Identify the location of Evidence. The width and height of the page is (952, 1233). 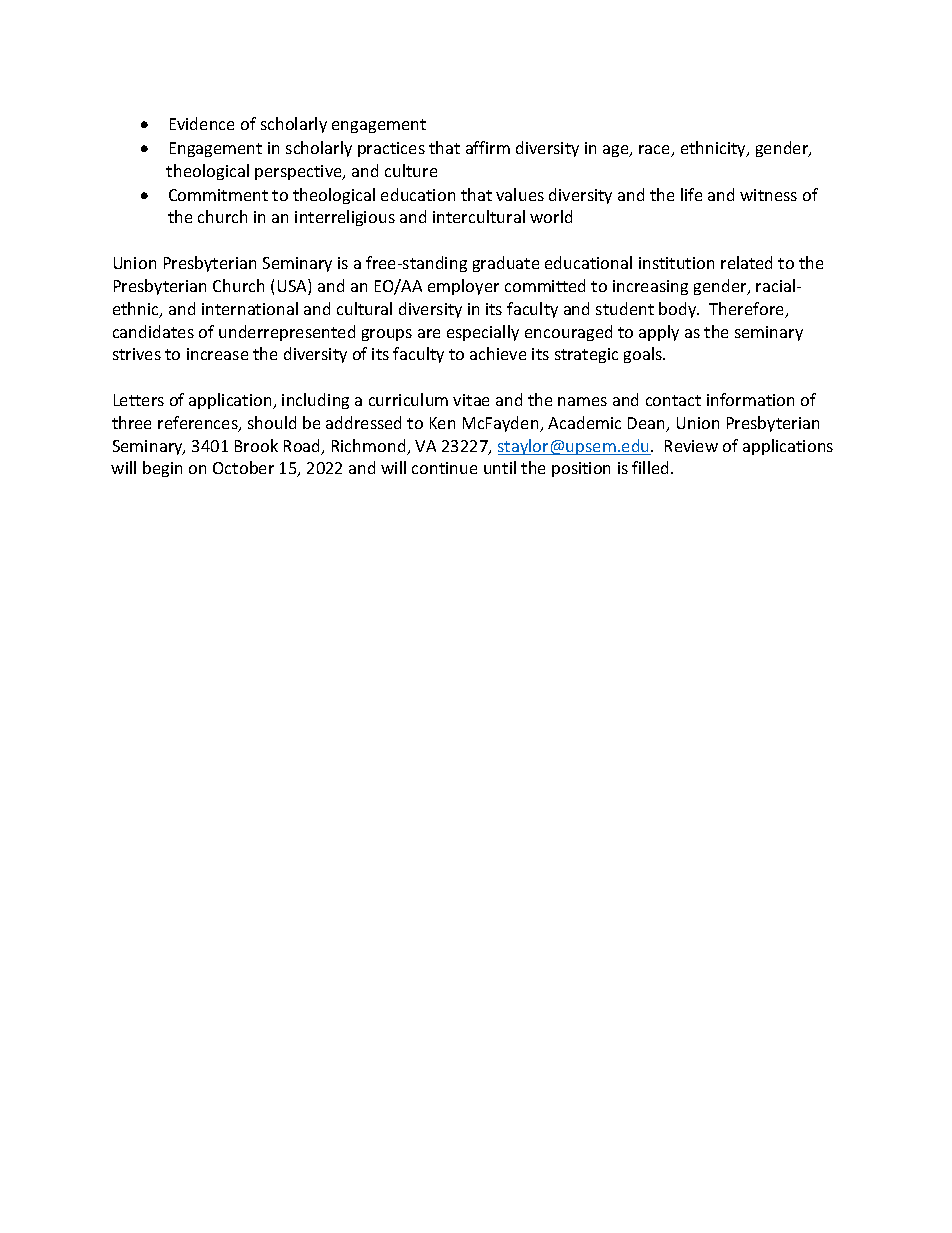
(202, 123).
